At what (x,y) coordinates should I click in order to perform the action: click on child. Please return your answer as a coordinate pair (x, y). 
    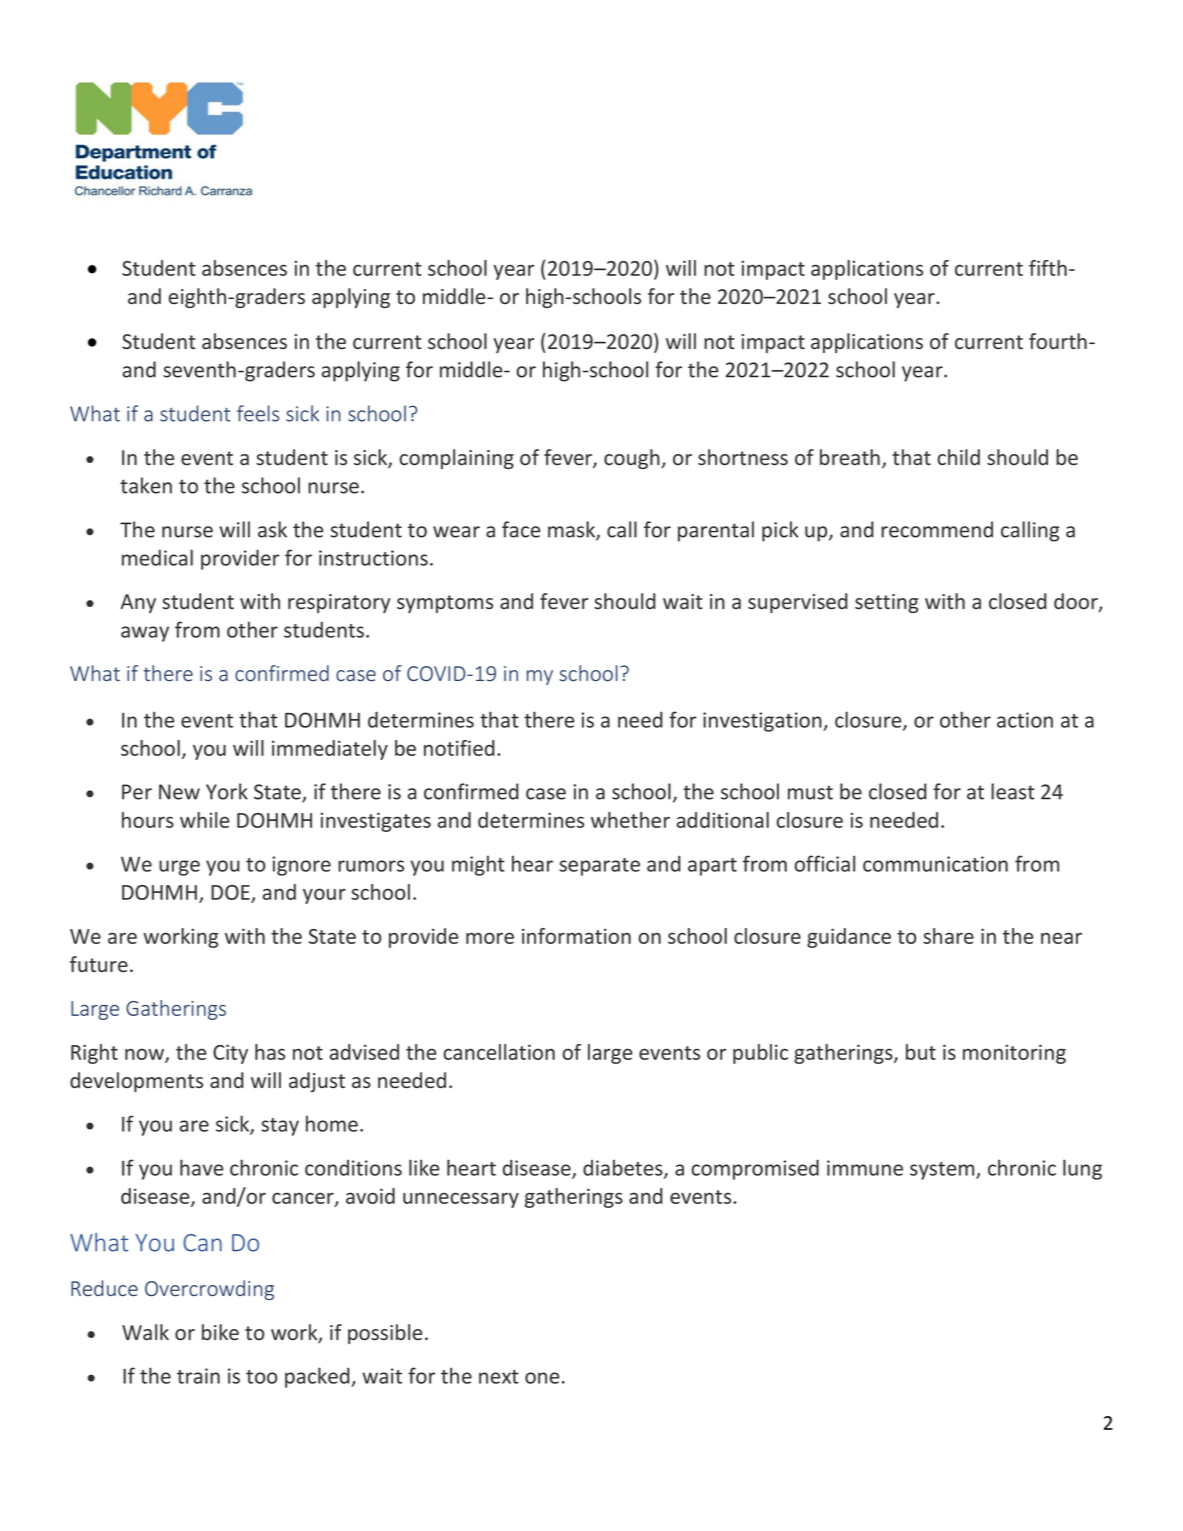
    Looking at the image, I should click on (959, 457).
